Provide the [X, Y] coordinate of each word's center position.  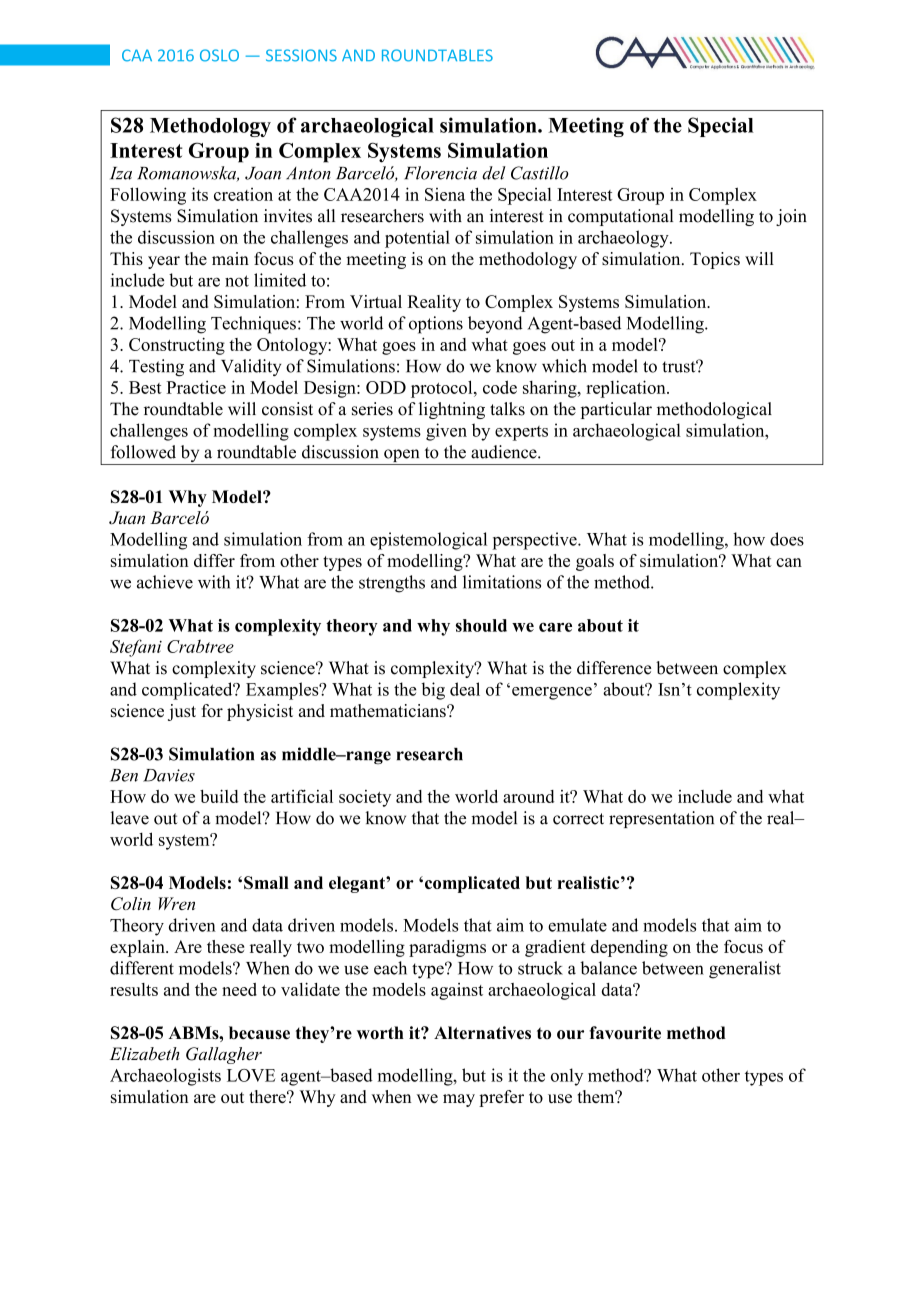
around [528, 796]
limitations [502, 582]
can [789, 562]
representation [661, 819]
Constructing [177, 346]
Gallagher [224, 1055]
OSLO [219, 55]
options [436, 325]
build [219, 796]
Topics [715, 260]
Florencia [440, 173]
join [791, 217]
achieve [165, 582]
